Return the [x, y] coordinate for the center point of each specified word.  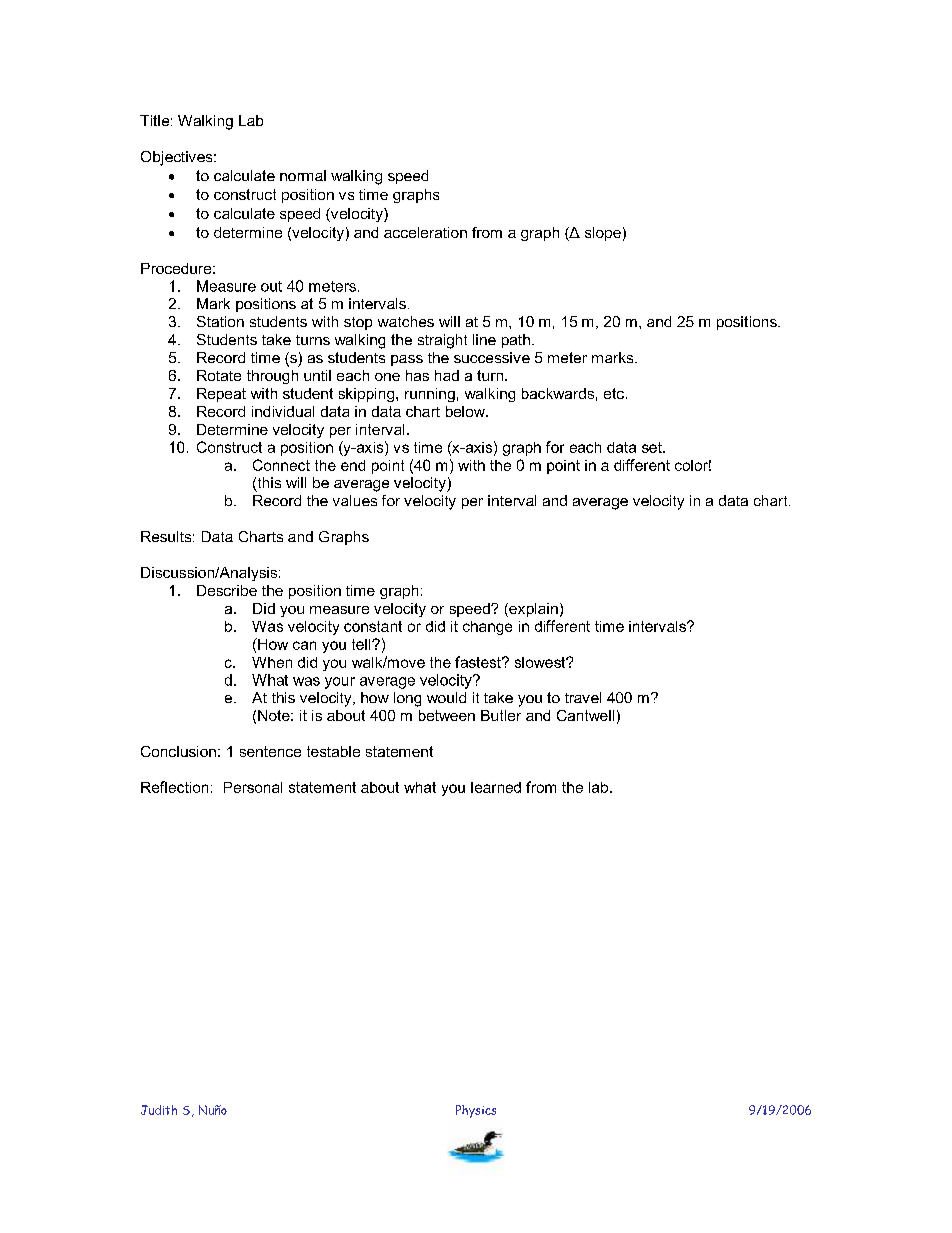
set [653, 447]
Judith [159, 1110]
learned [496, 787]
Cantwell [585, 715]
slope [603, 234]
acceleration [425, 232]
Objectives [178, 158]
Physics [476, 1111]
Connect [281, 465]
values [355, 500]
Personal [253, 787]
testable [333, 751]
